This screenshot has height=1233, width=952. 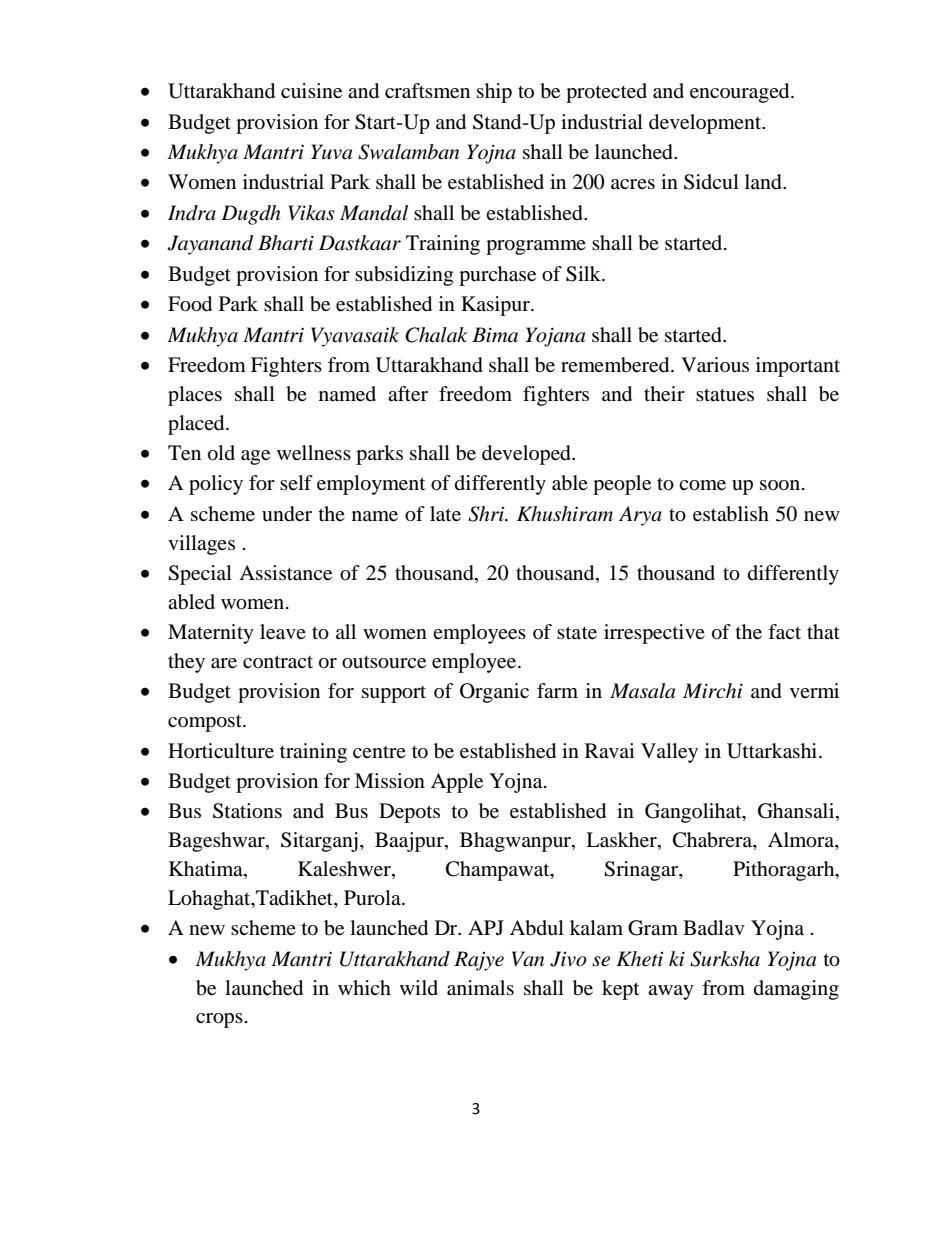 I want to click on come, so click(x=702, y=485).
